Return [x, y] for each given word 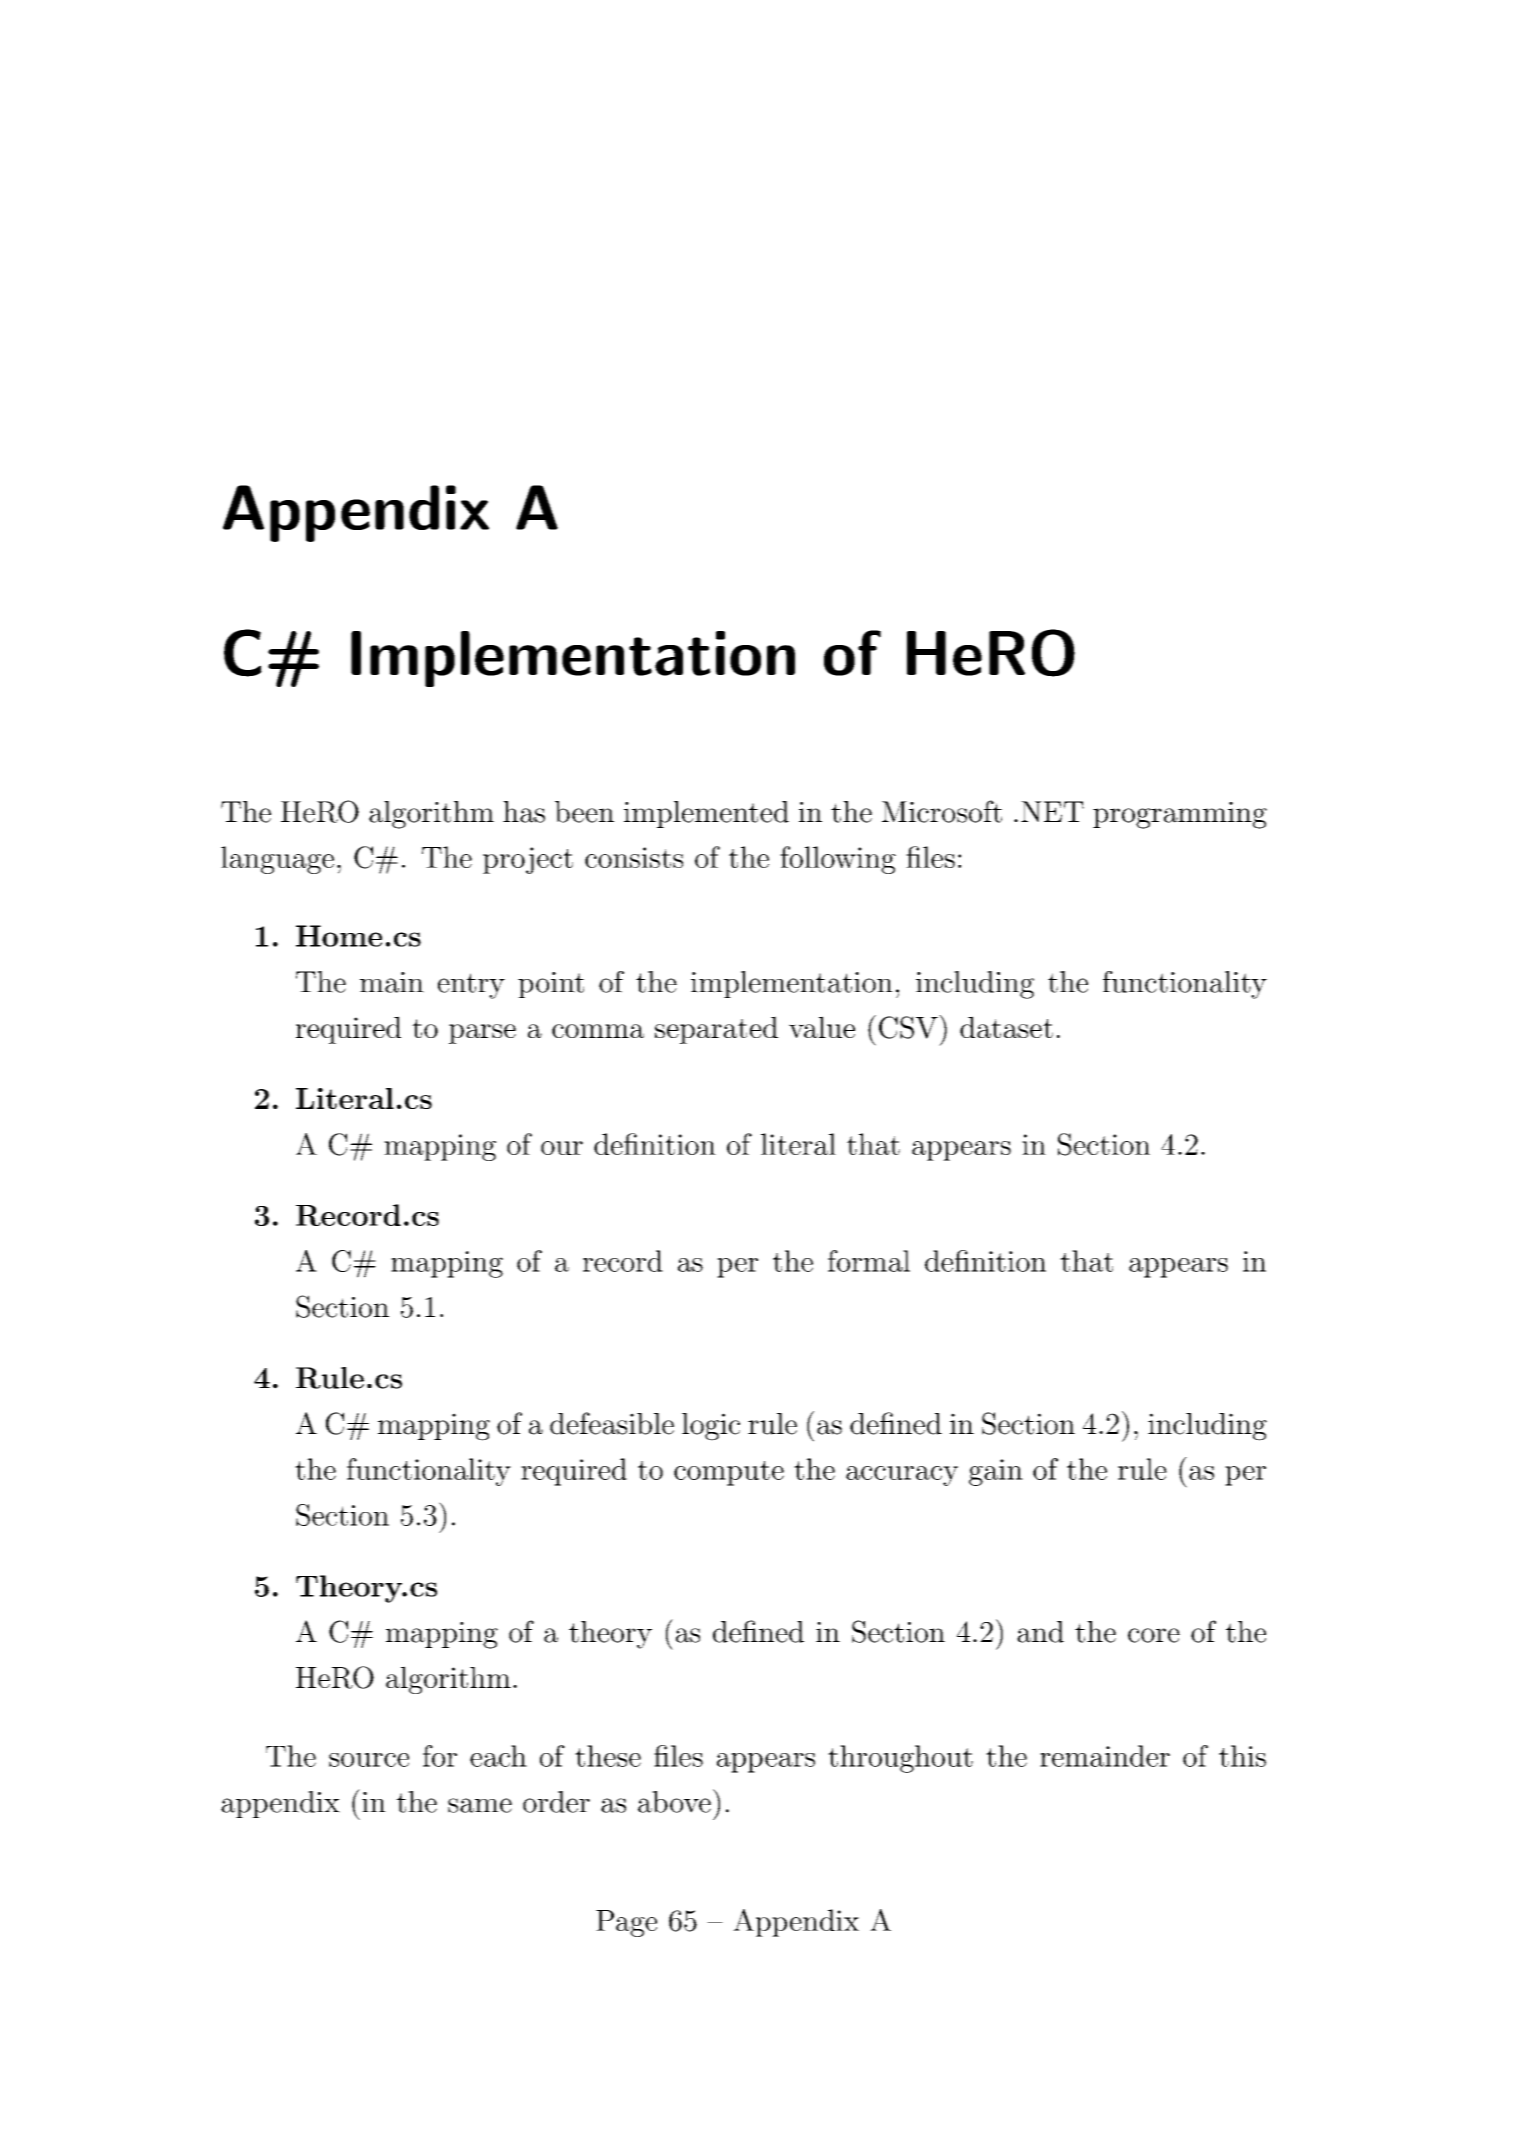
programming [1180, 815]
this [1242, 1756]
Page [626, 1923]
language [277, 860]
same [480, 1805]
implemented [706, 814]
